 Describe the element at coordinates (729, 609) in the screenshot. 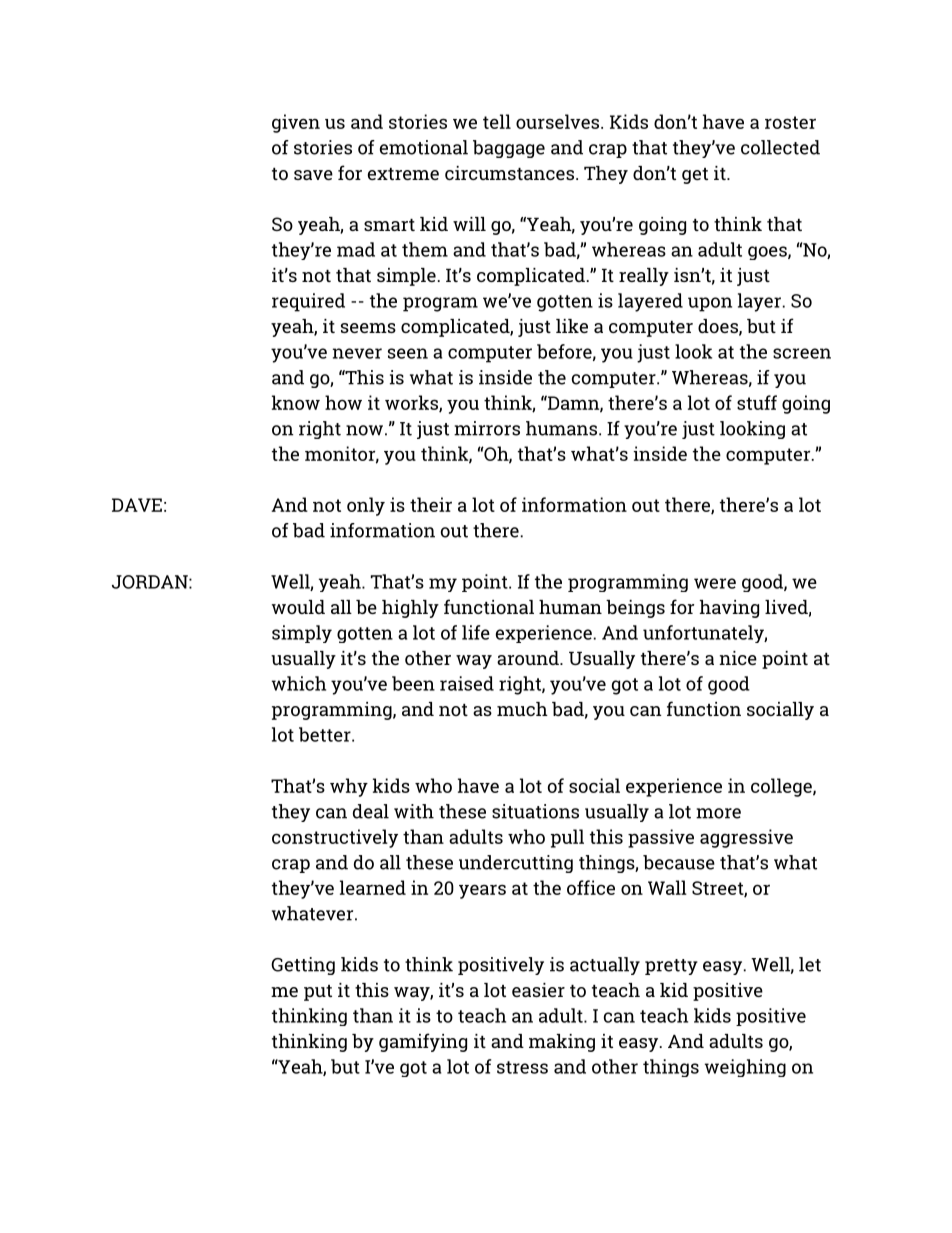

I see `having` at that location.
